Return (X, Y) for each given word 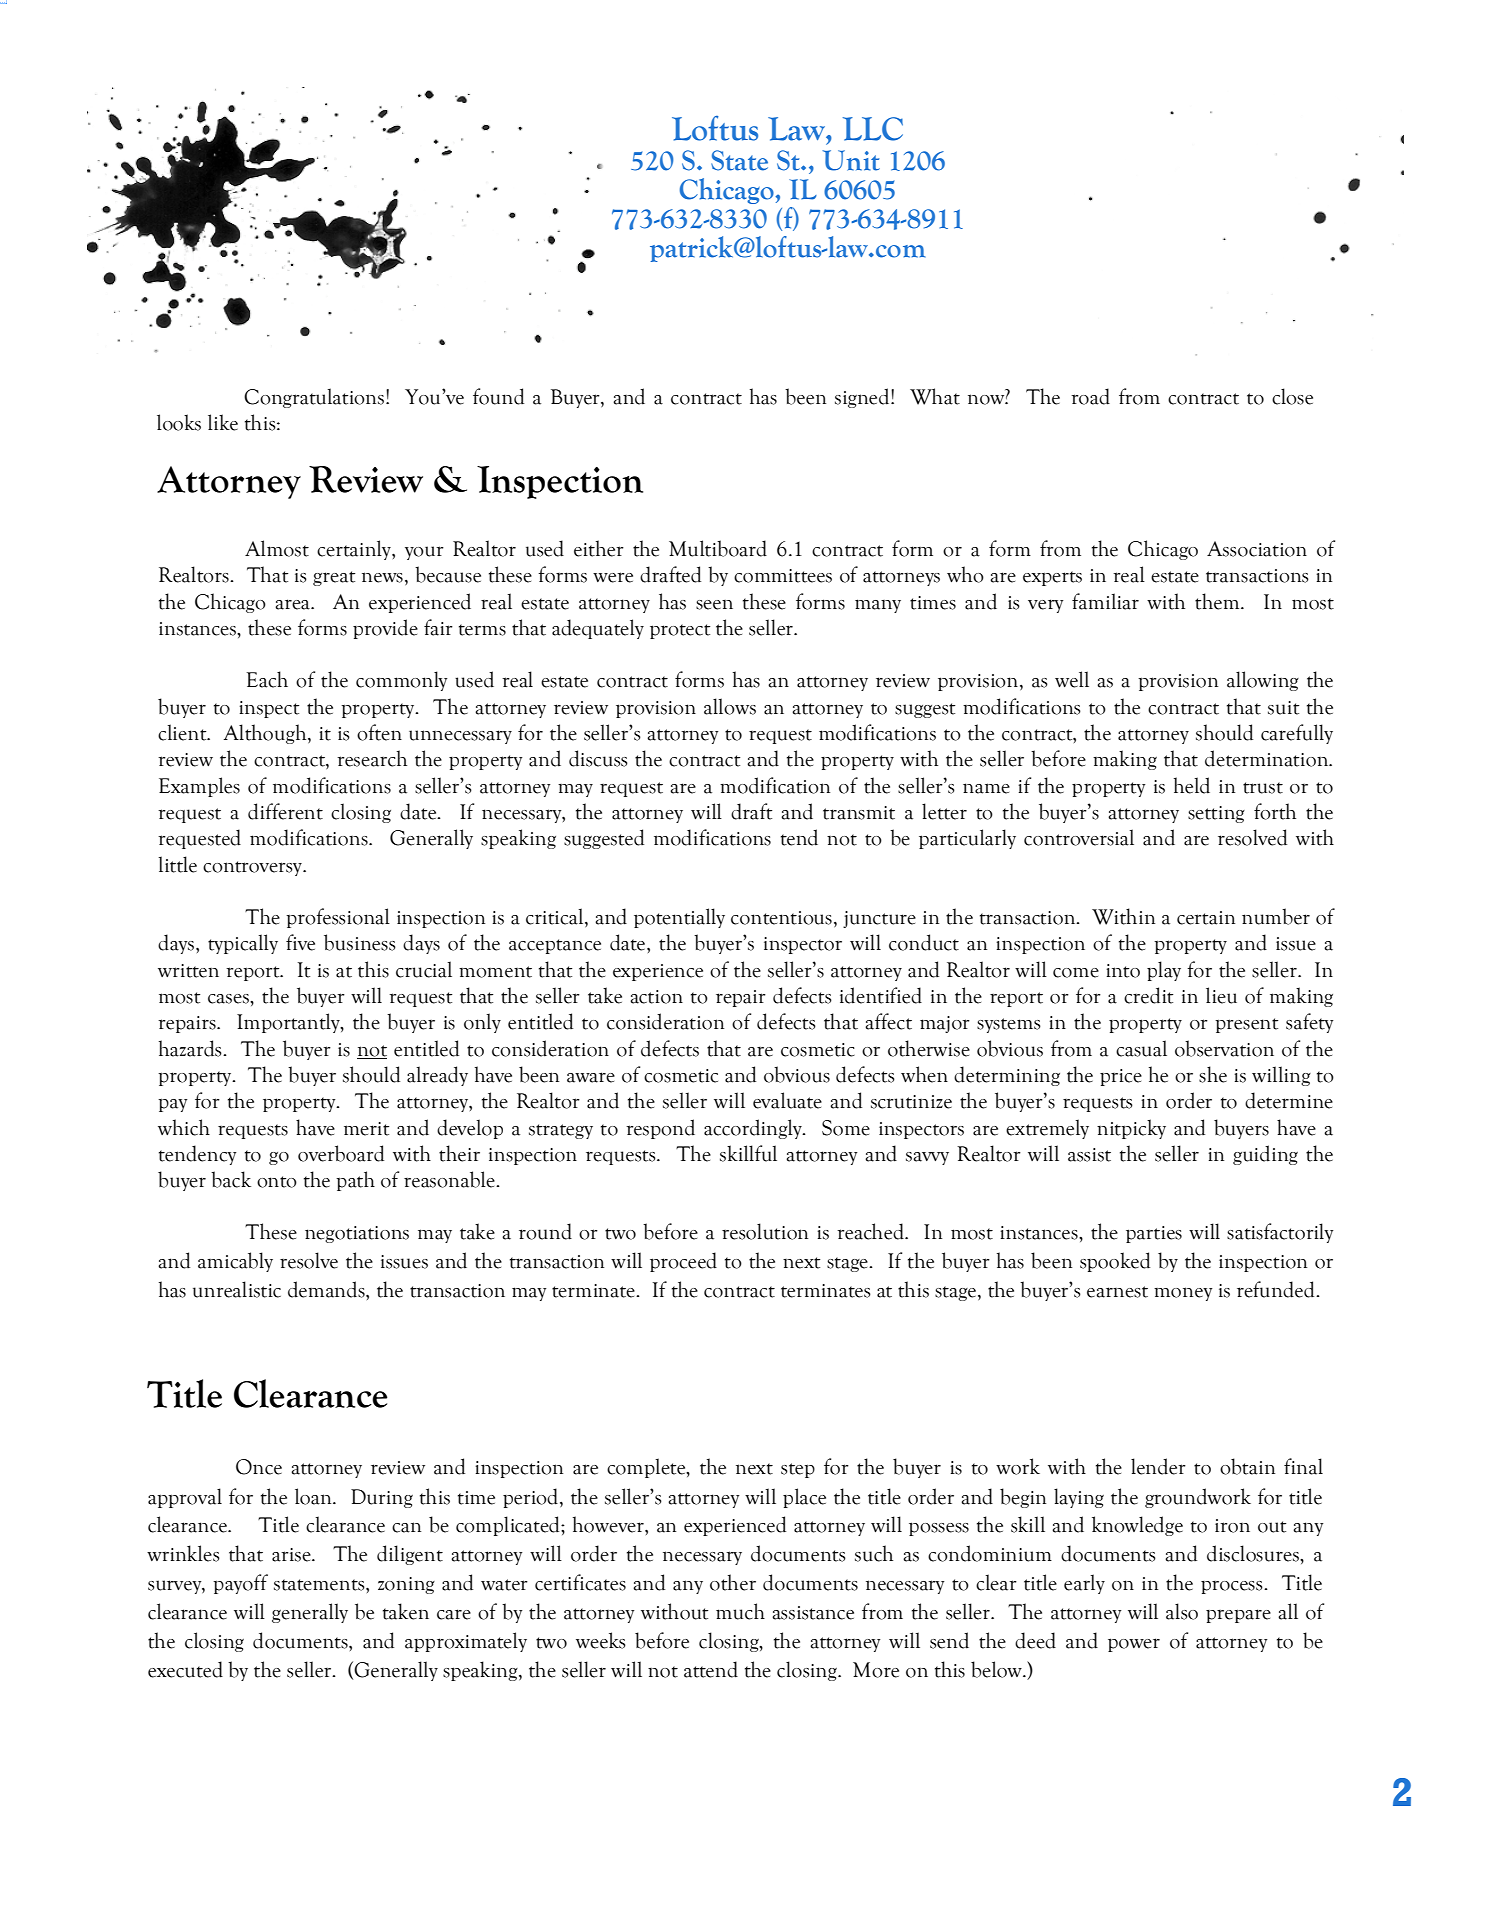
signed (863, 398)
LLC (873, 129)
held (1192, 785)
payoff (240, 1584)
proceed (683, 1262)
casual (1141, 1048)
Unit (851, 160)
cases (229, 999)
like (223, 422)
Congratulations (315, 398)
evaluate (787, 1100)
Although (266, 734)
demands (327, 1289)
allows (730, 706)
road (1090, 396)
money (1183, 1294)
